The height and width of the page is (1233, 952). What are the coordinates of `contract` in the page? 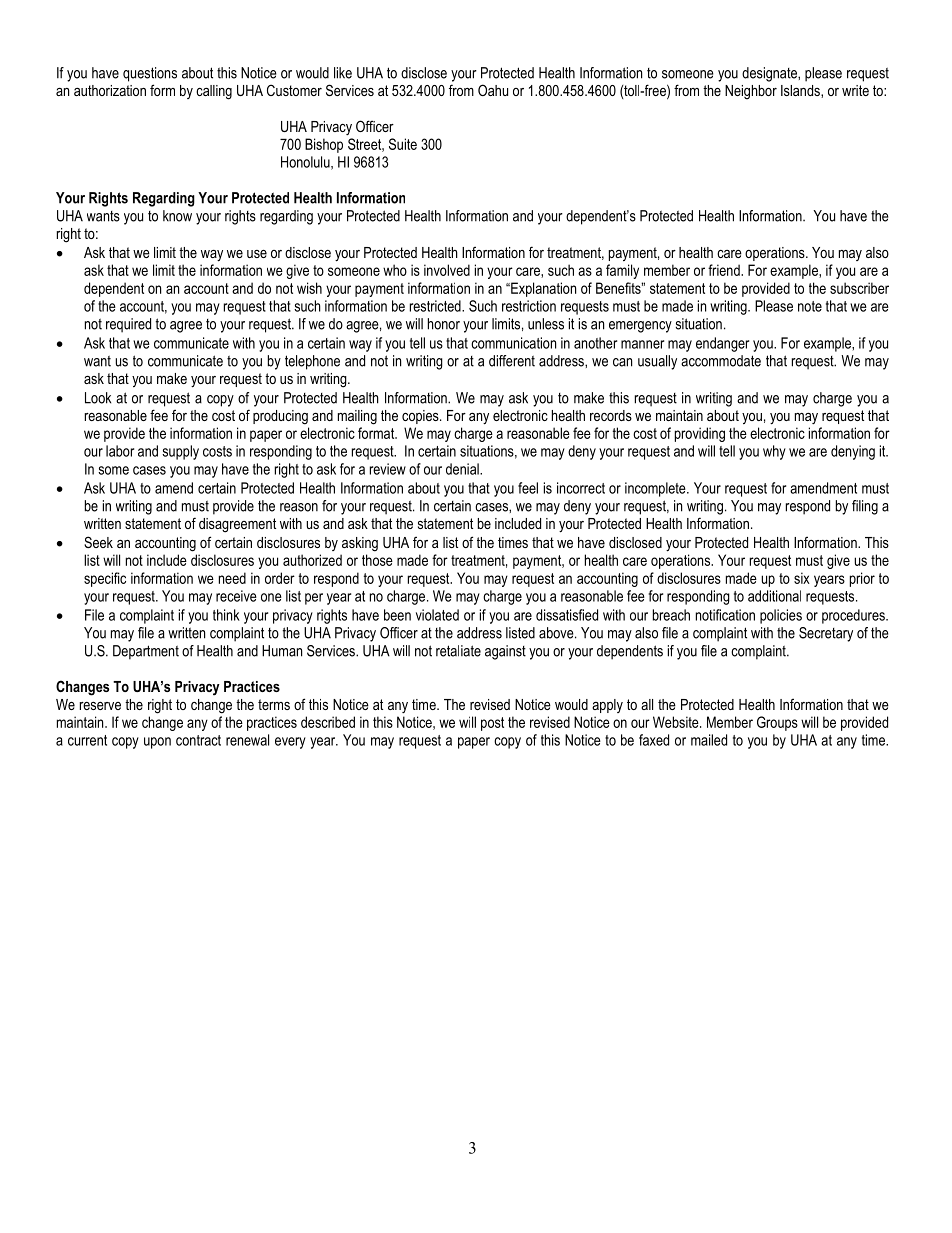 It's located at (198, 740).
